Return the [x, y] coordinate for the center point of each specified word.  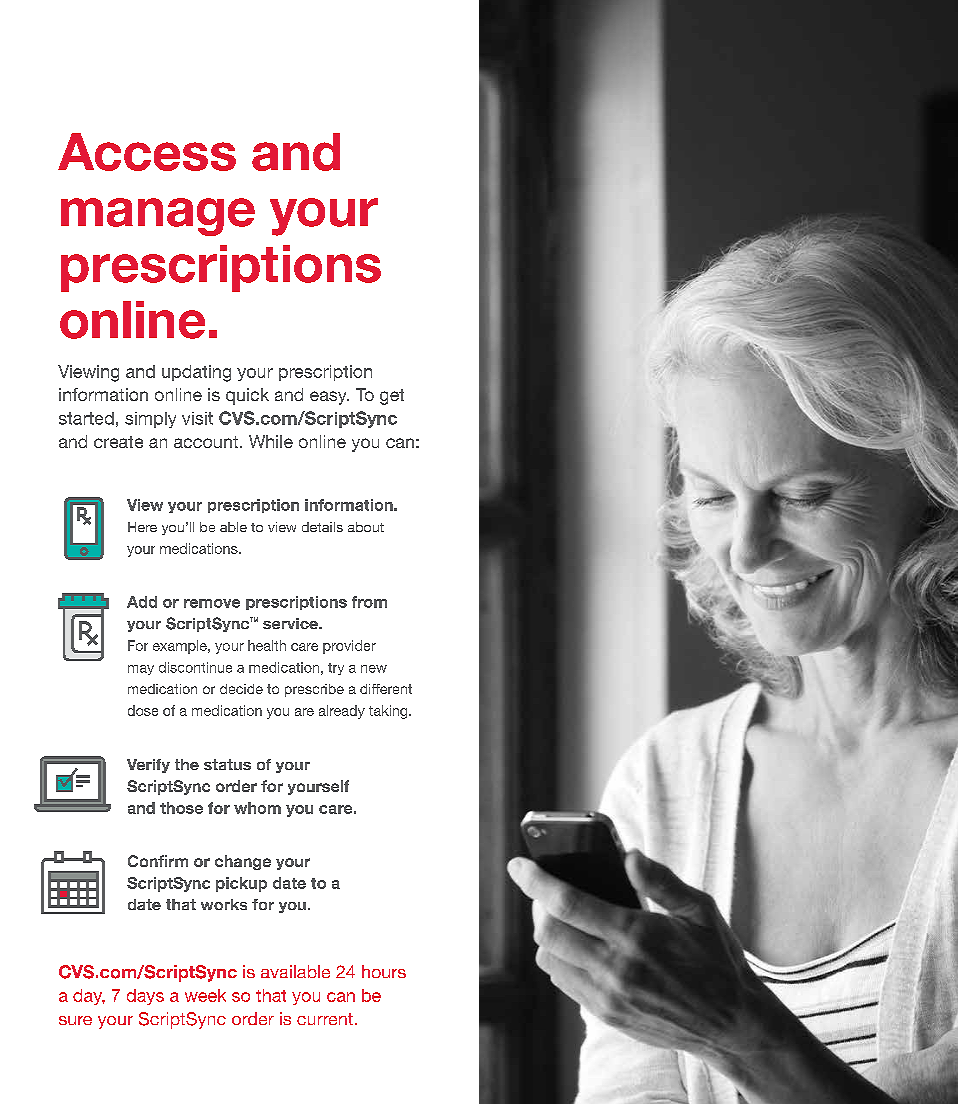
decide [241, 689]
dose [143, 710]
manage [158, 217]
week [205, 995]
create [118, 442]
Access [147, 152]
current [325, 1019]
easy [329, 398]
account [207, 442]
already [342, 712]
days [145, 997]
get [392, 397]
